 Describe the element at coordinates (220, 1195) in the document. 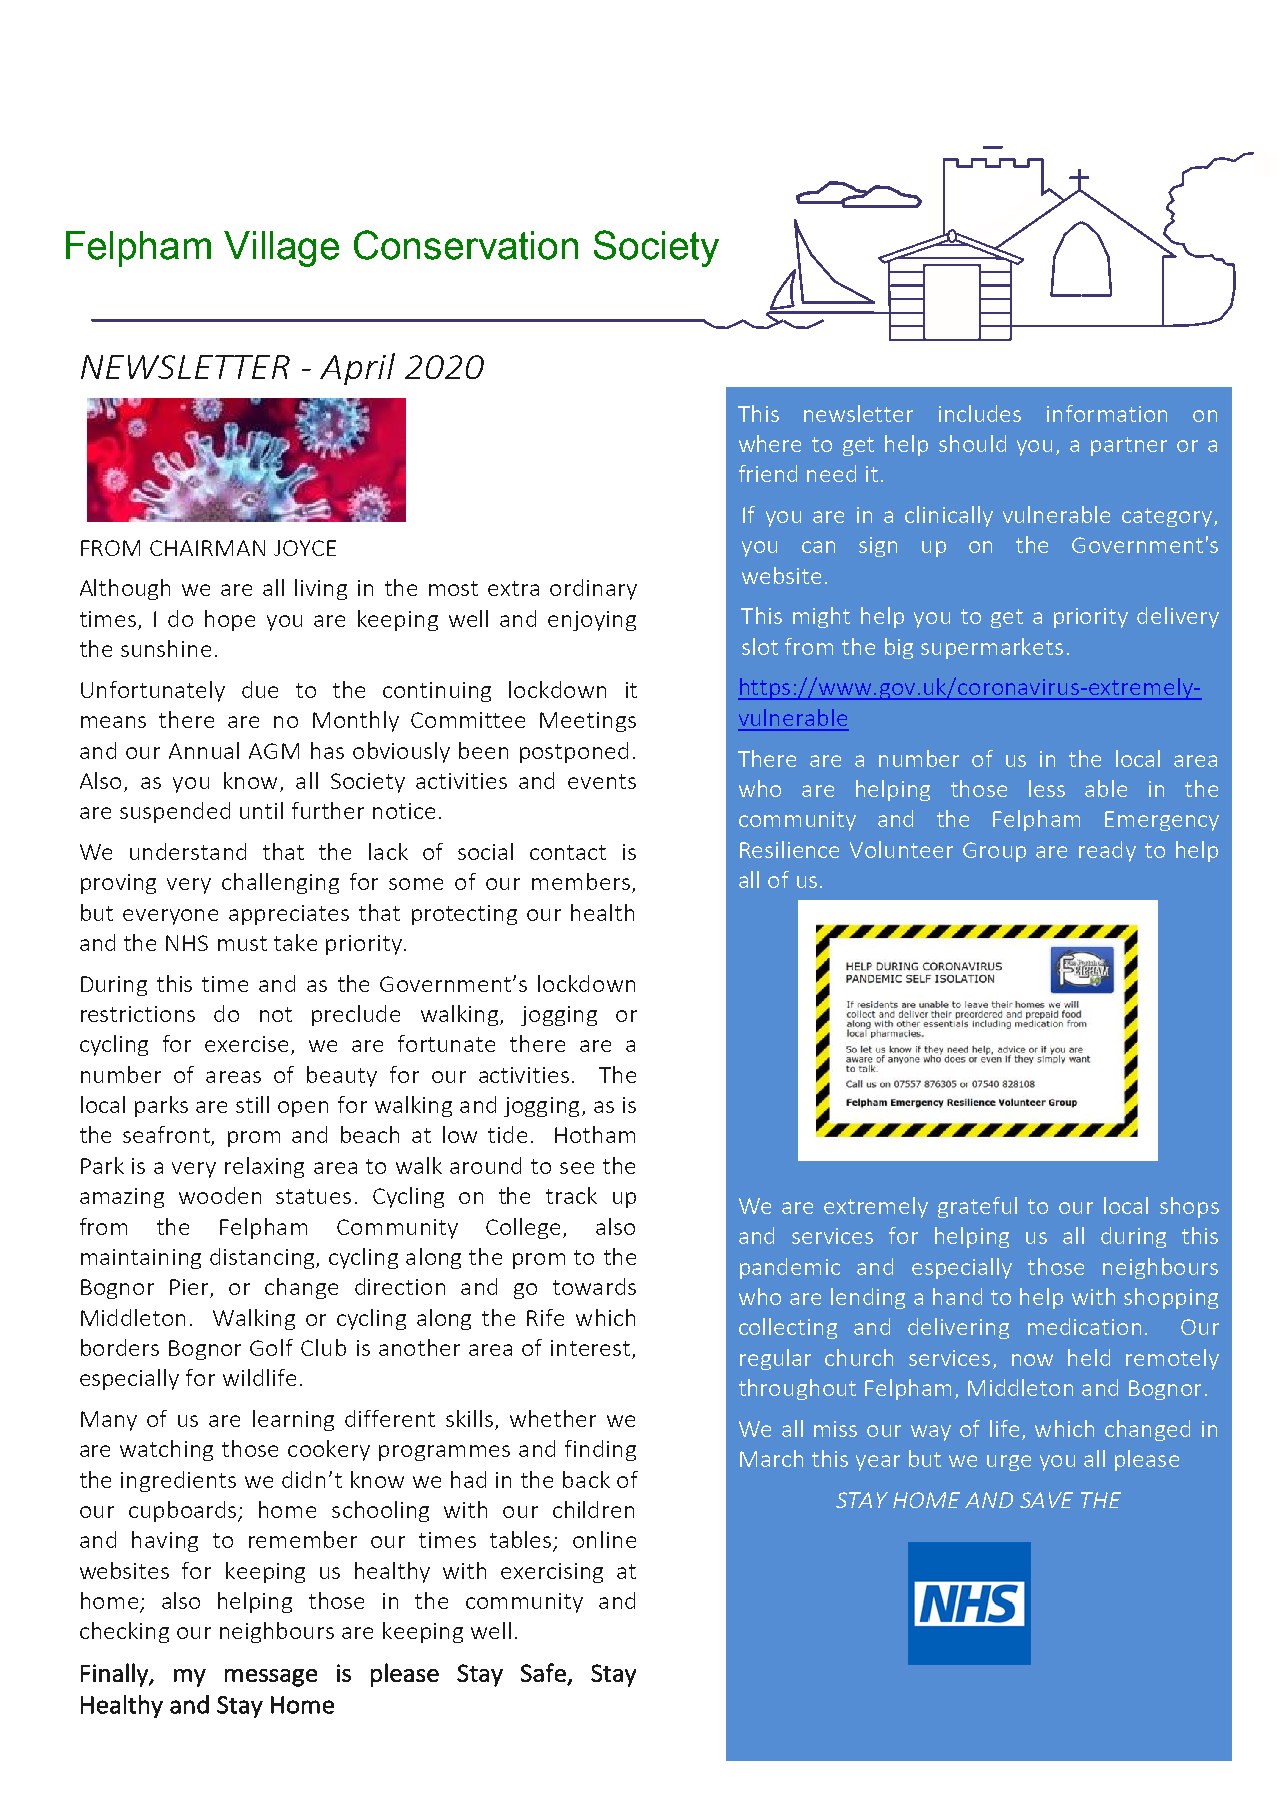

I see `wooden` at that location.
